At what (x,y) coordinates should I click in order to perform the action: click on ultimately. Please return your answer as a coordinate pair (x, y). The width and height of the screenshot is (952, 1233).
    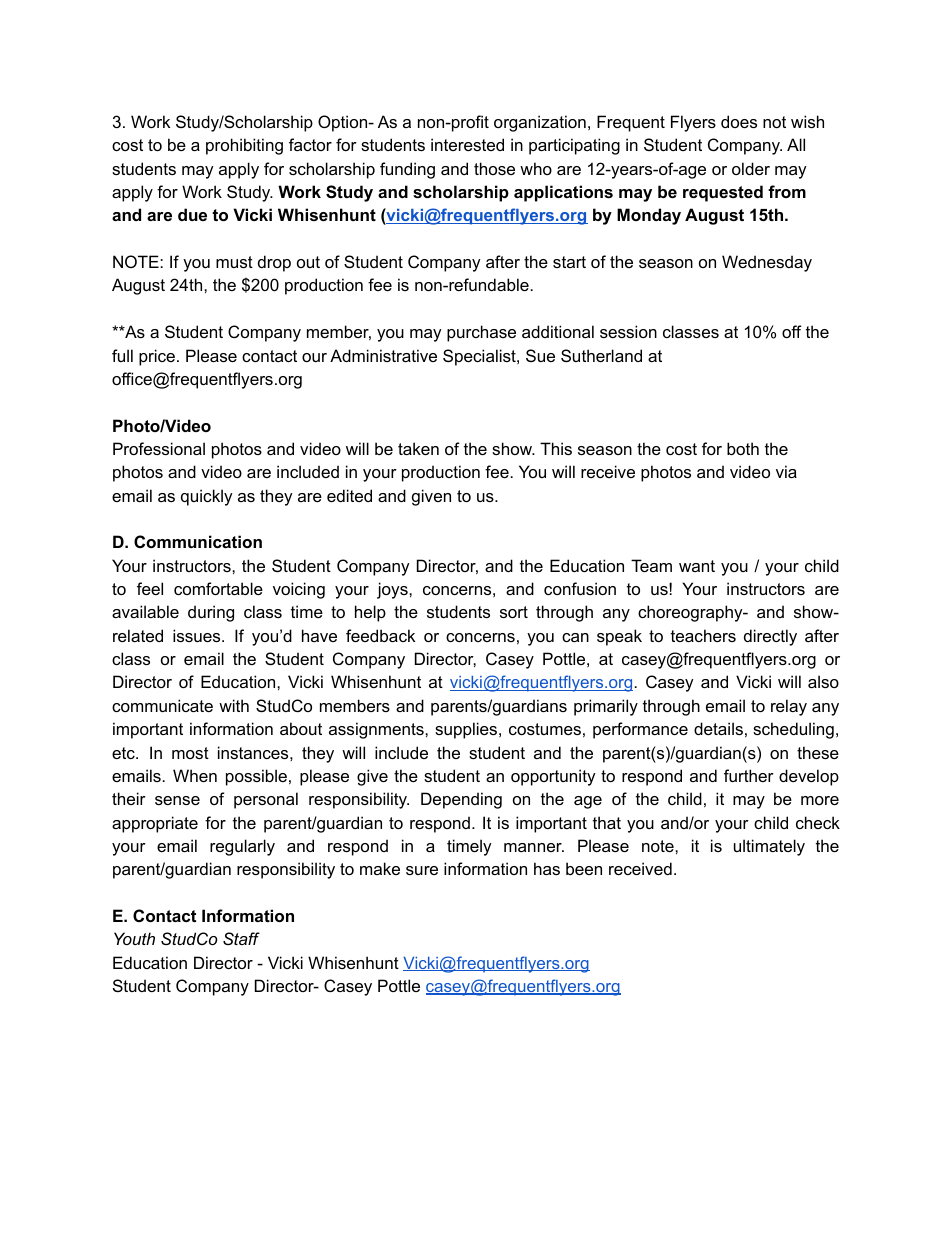
    Looking at the image, I should click on (769, 847).
